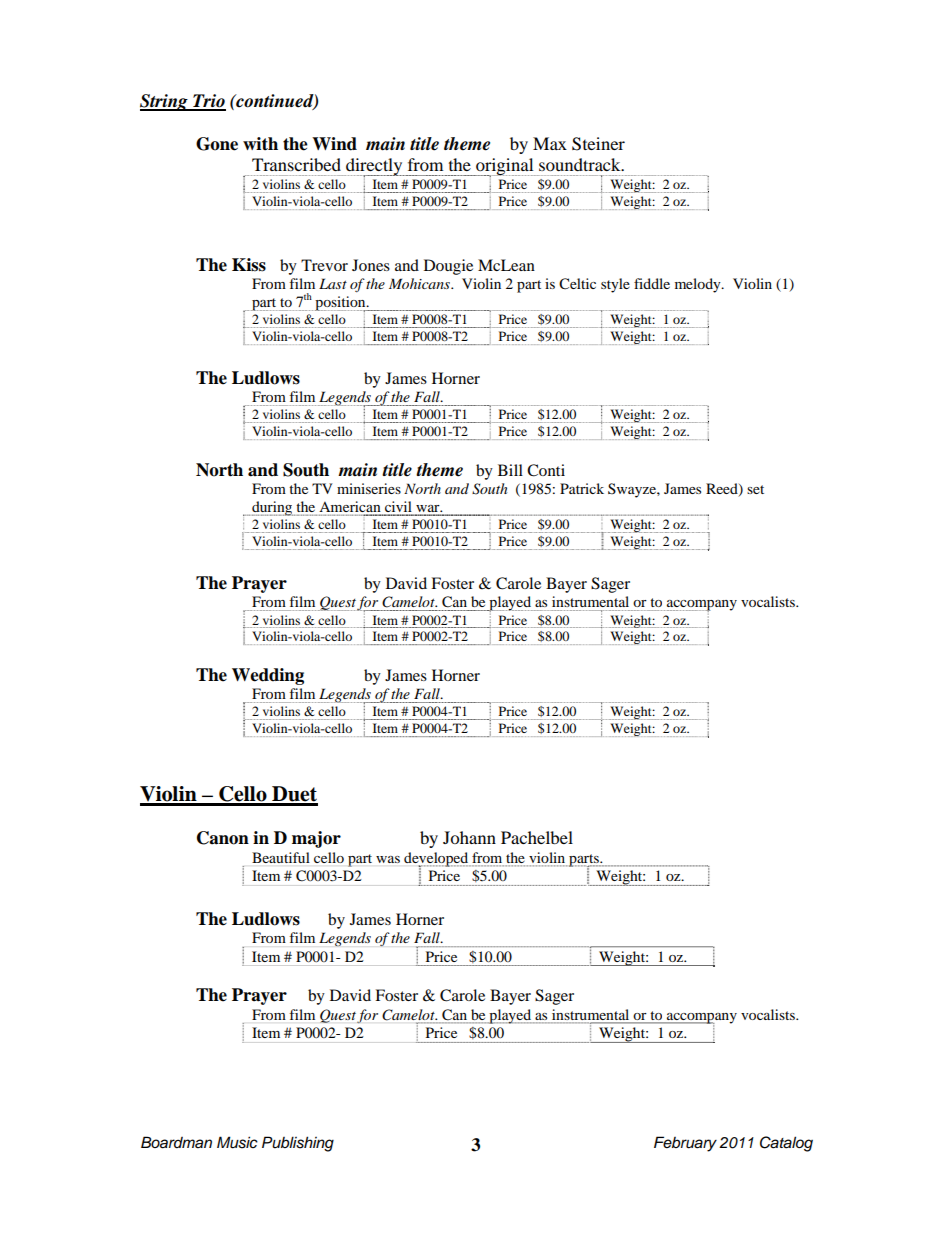 The width and height of the page is (952, 1233). I want to click on Publishing, so click(298, 1144).
